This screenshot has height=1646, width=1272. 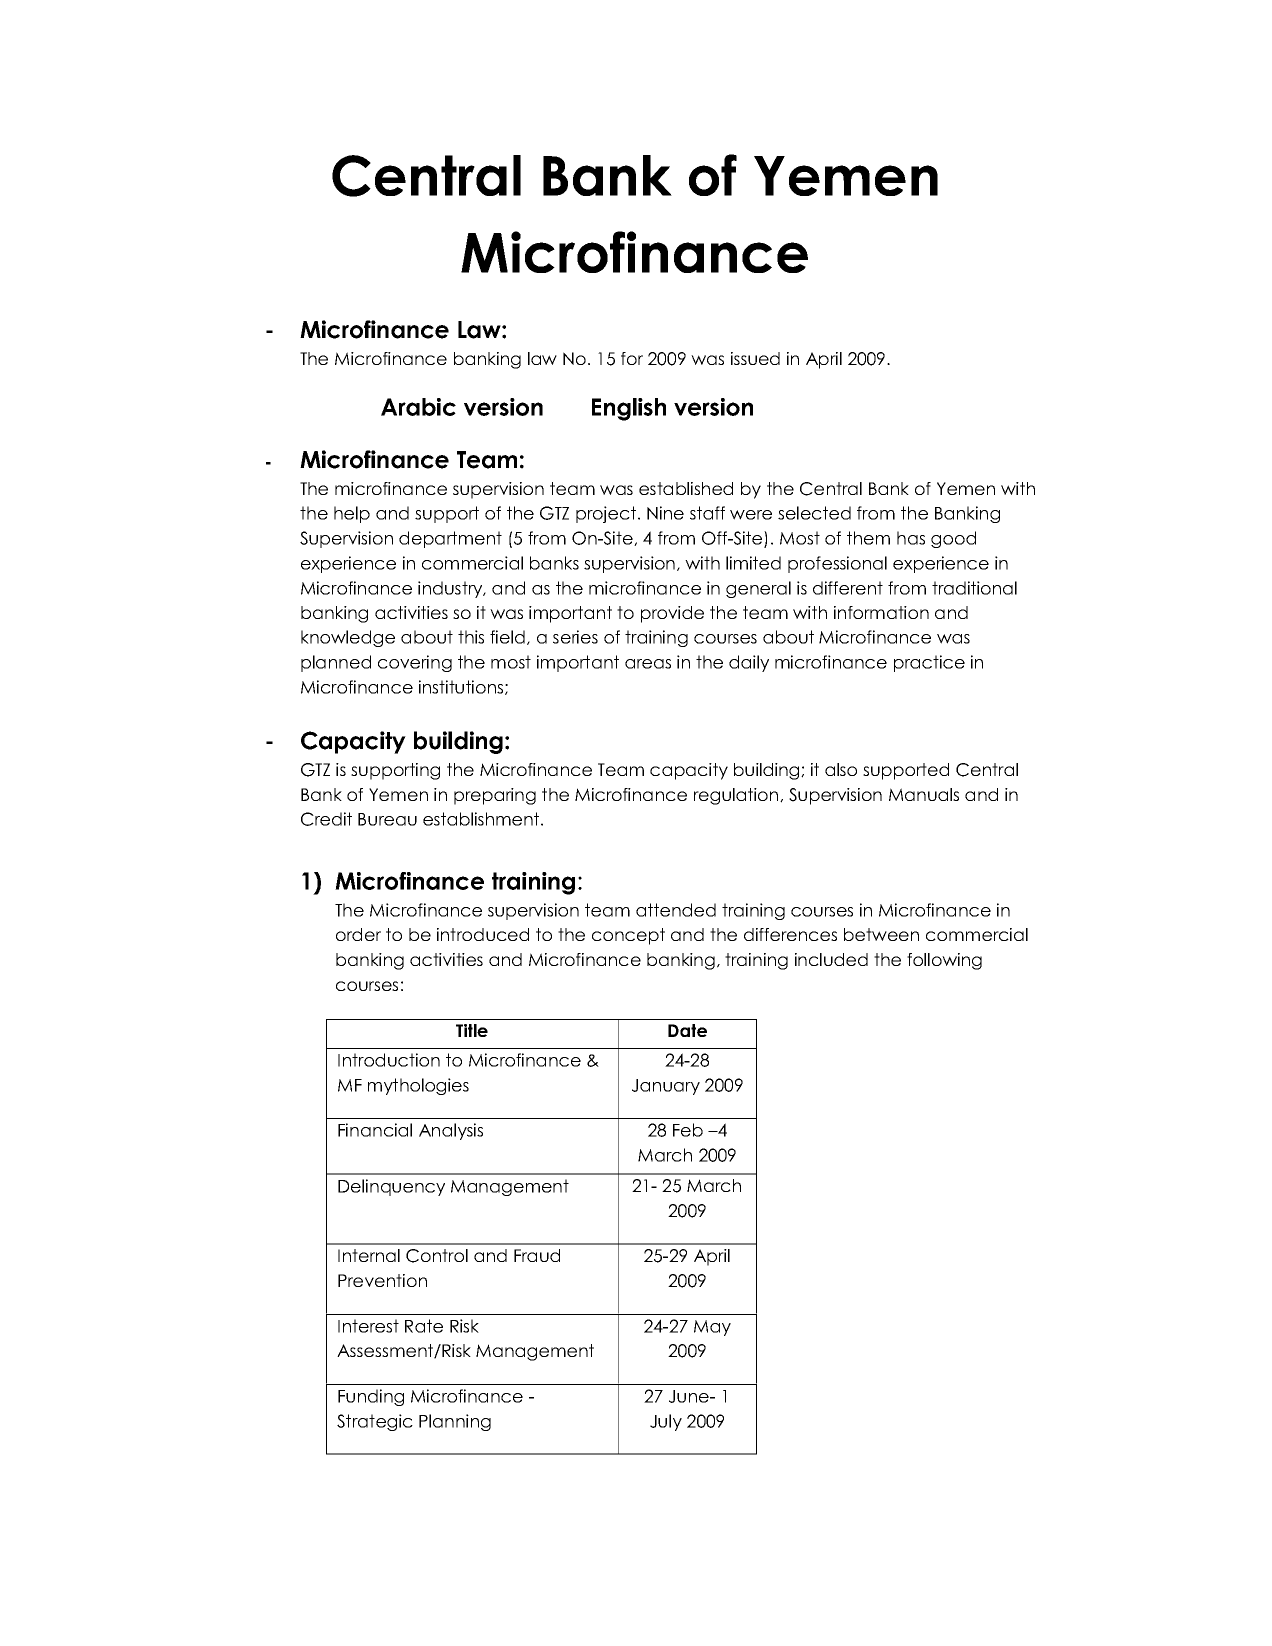 I want to click on issued, so click(x=755, y=358).
